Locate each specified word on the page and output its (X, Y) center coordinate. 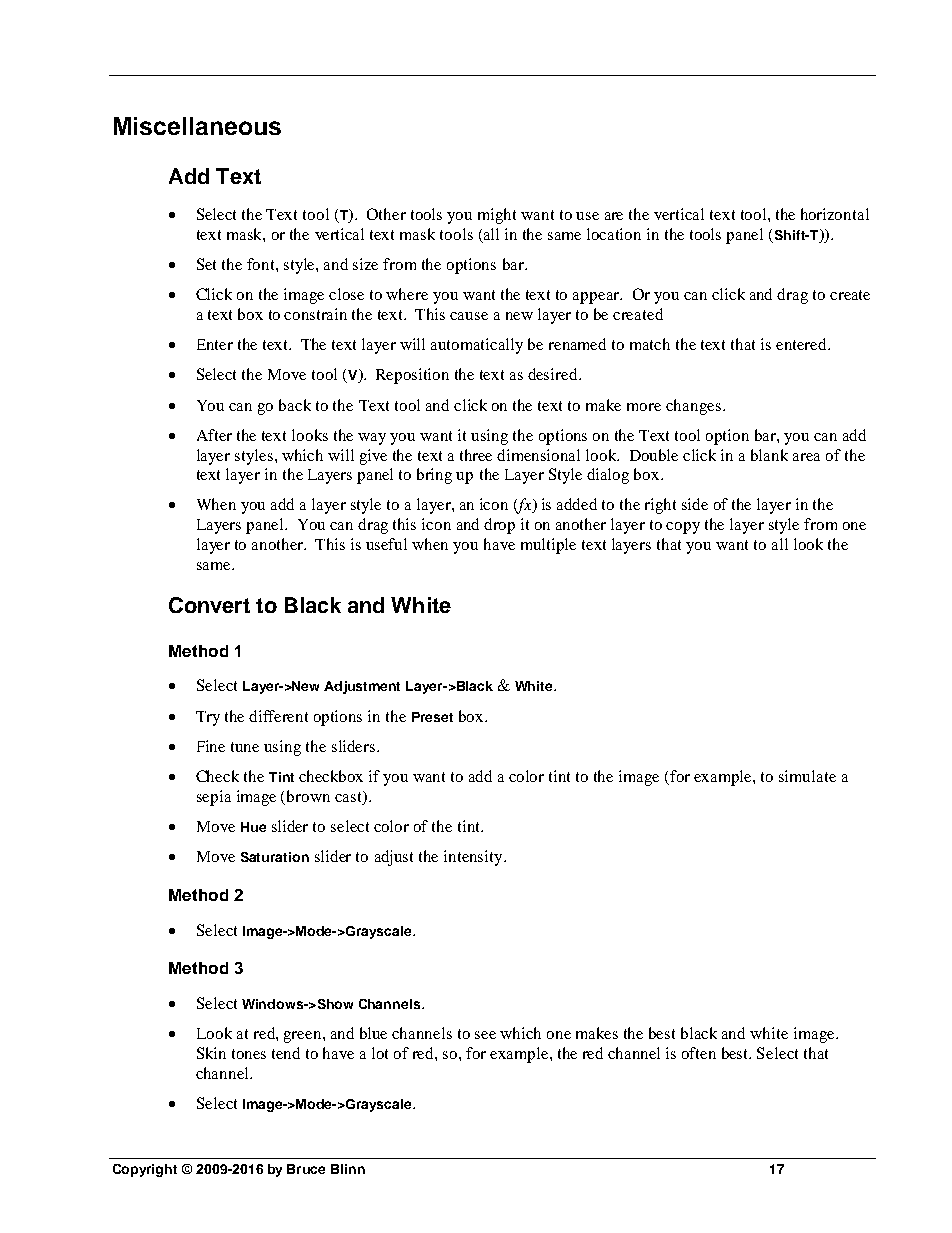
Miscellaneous (197, 126)
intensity (474, 858)
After (214, 435)
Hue (253, 827)
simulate (807, 776)
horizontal (835, 214)
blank (769, 455)
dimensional (538, 455)
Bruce (306, 1169)
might (497, 216)
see (485, 1035)
